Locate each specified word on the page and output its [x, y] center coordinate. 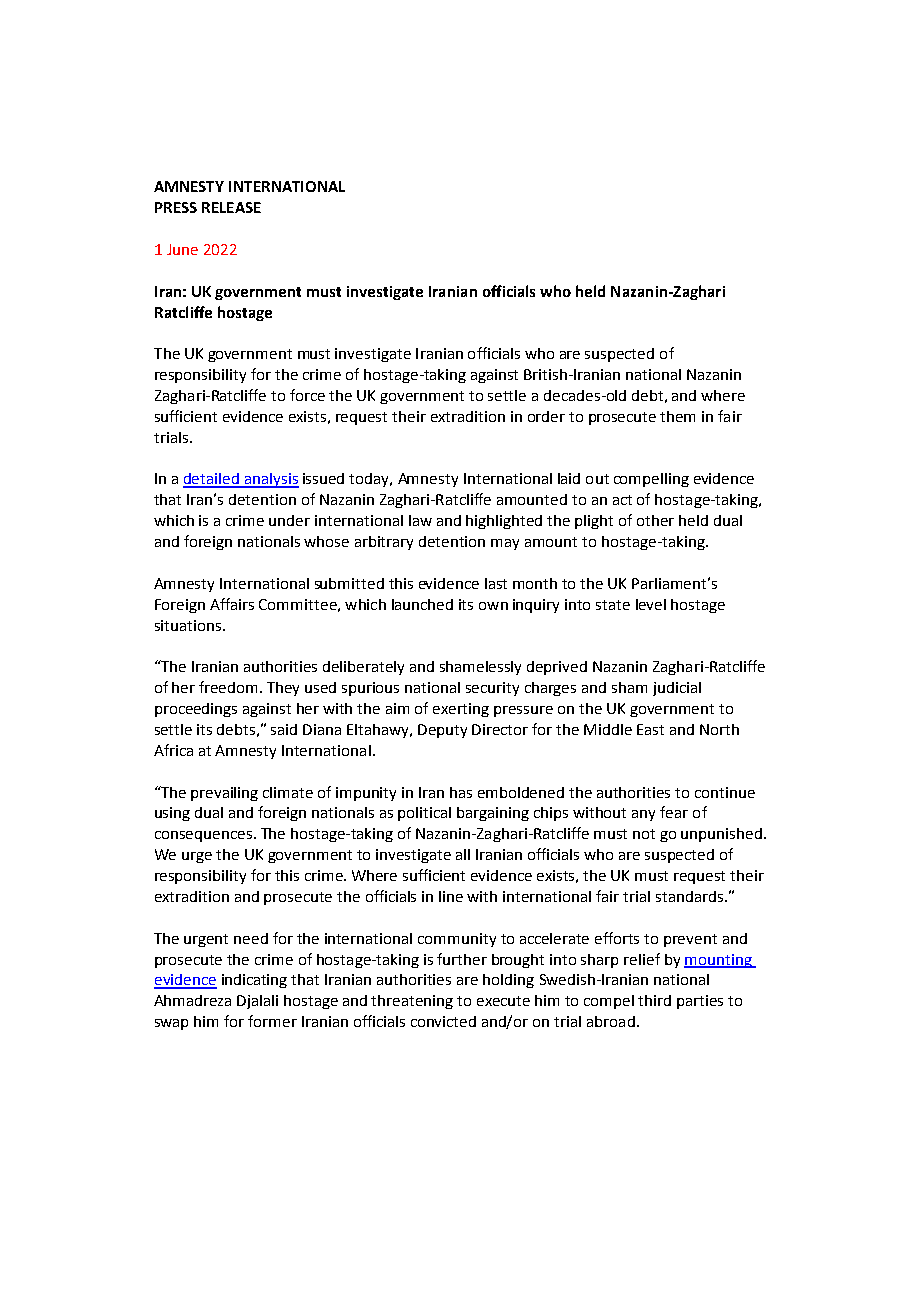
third [654, 1000]
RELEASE [231, 207]
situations [189, 625]
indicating [254, 981]
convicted [443, 1021]
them [677, 416]
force [307, 395]
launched [422, 604]
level [651, 604]
